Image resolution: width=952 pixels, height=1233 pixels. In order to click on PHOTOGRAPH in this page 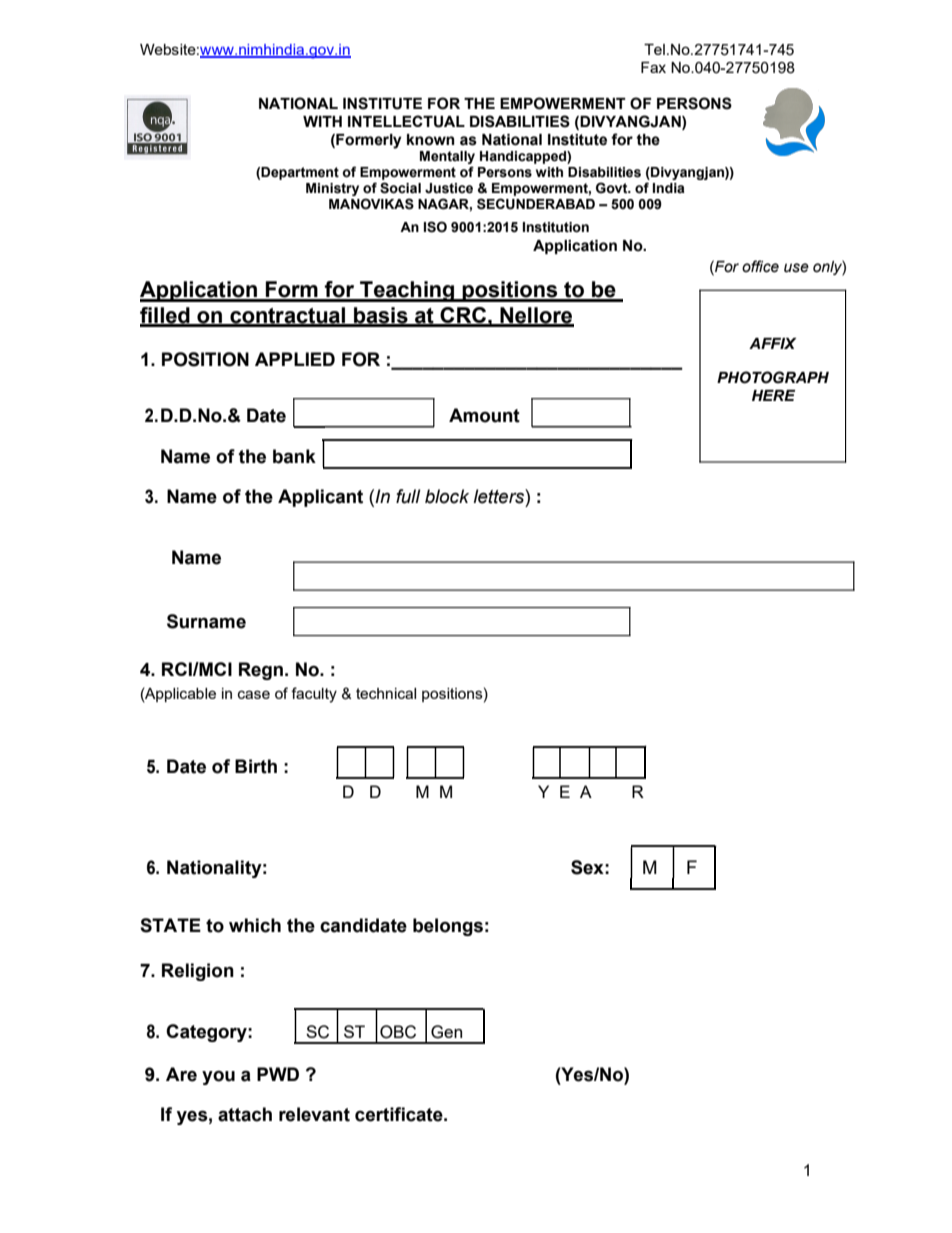, I will do `click(773, 377)`.
